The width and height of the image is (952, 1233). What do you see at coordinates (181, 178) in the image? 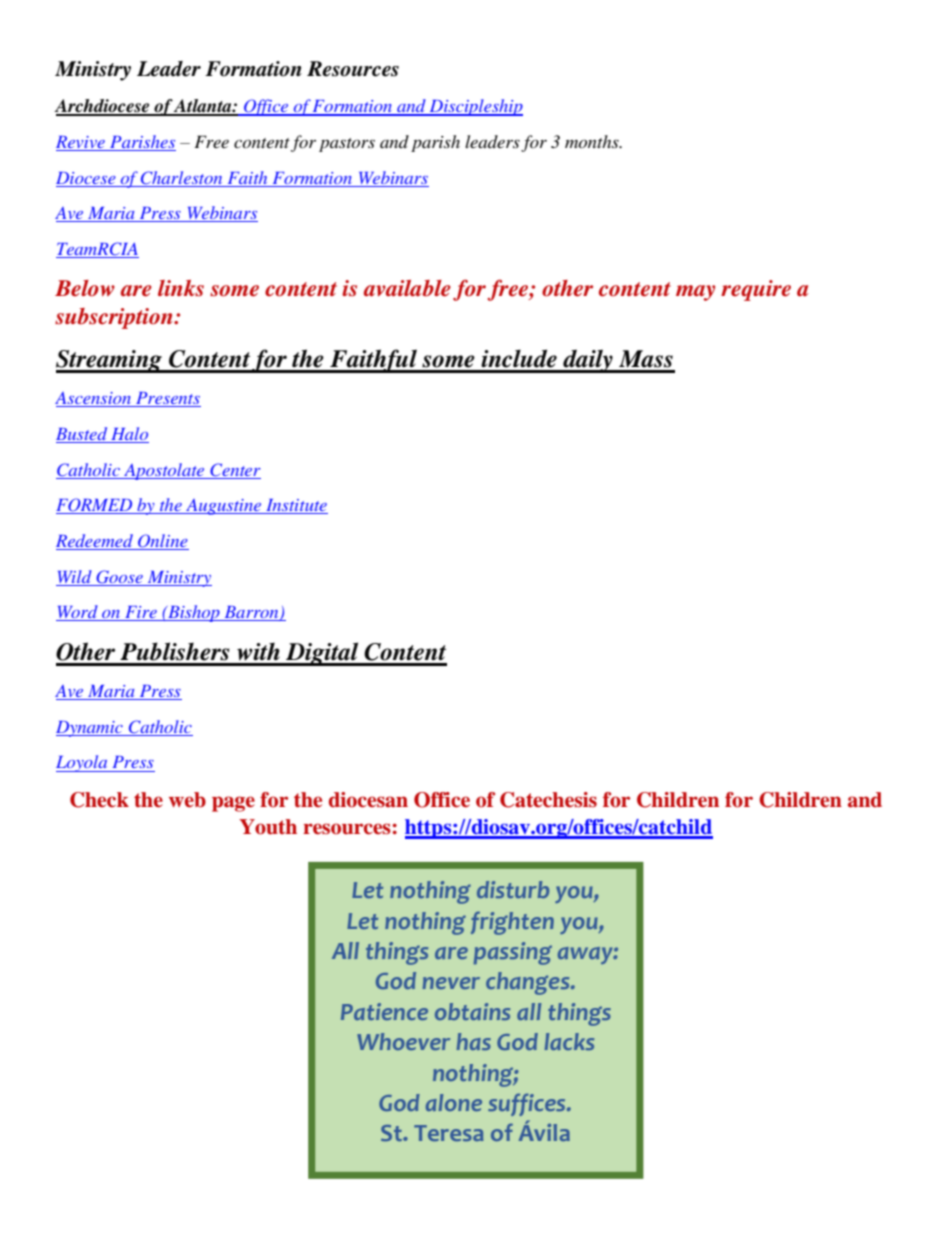
I see `Charleston` at bounding box center [181, 178].
